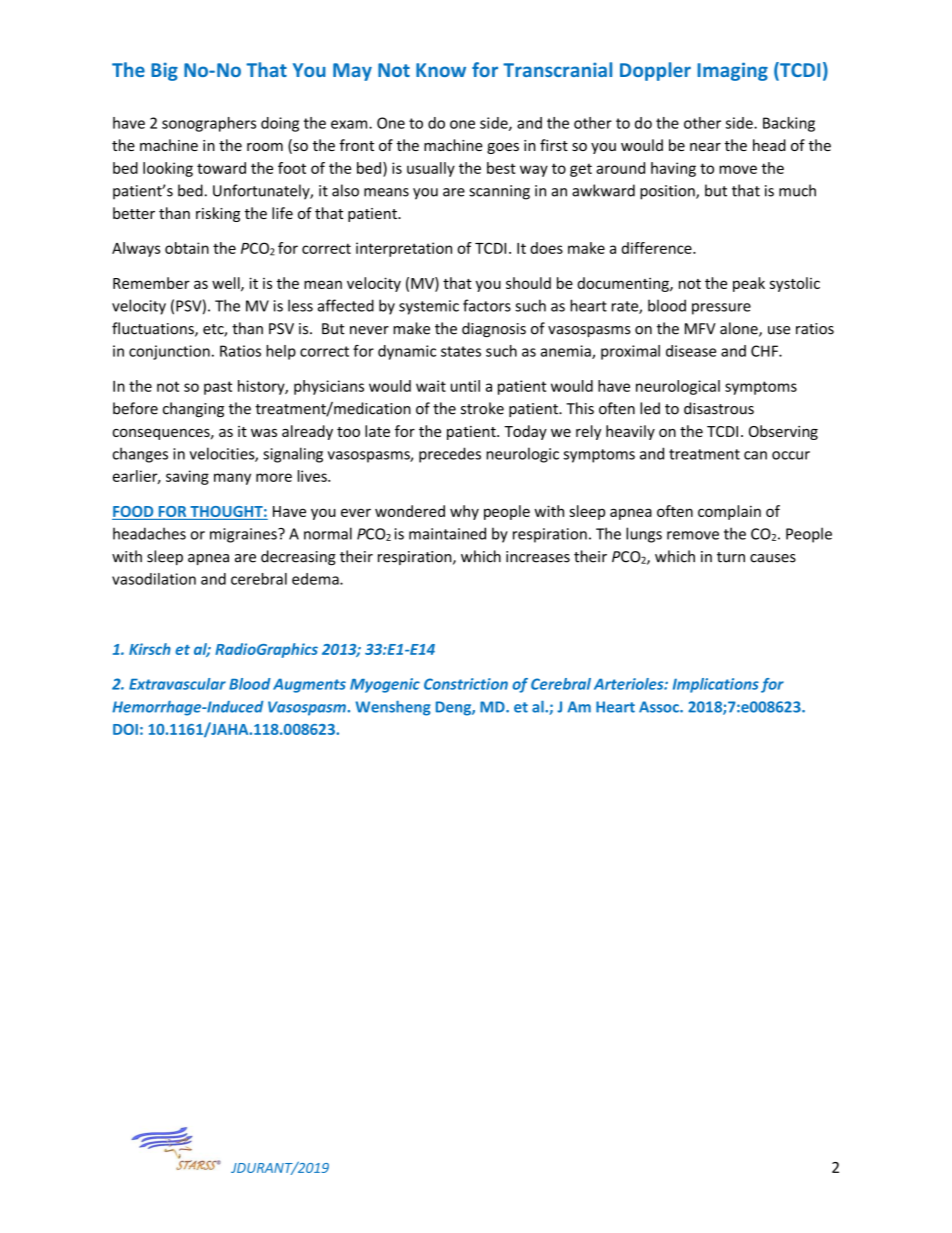 The width and height of the page is (952, 1233). Describe the element at coordinates (464, 512) in the page. I see `why` at that location.
